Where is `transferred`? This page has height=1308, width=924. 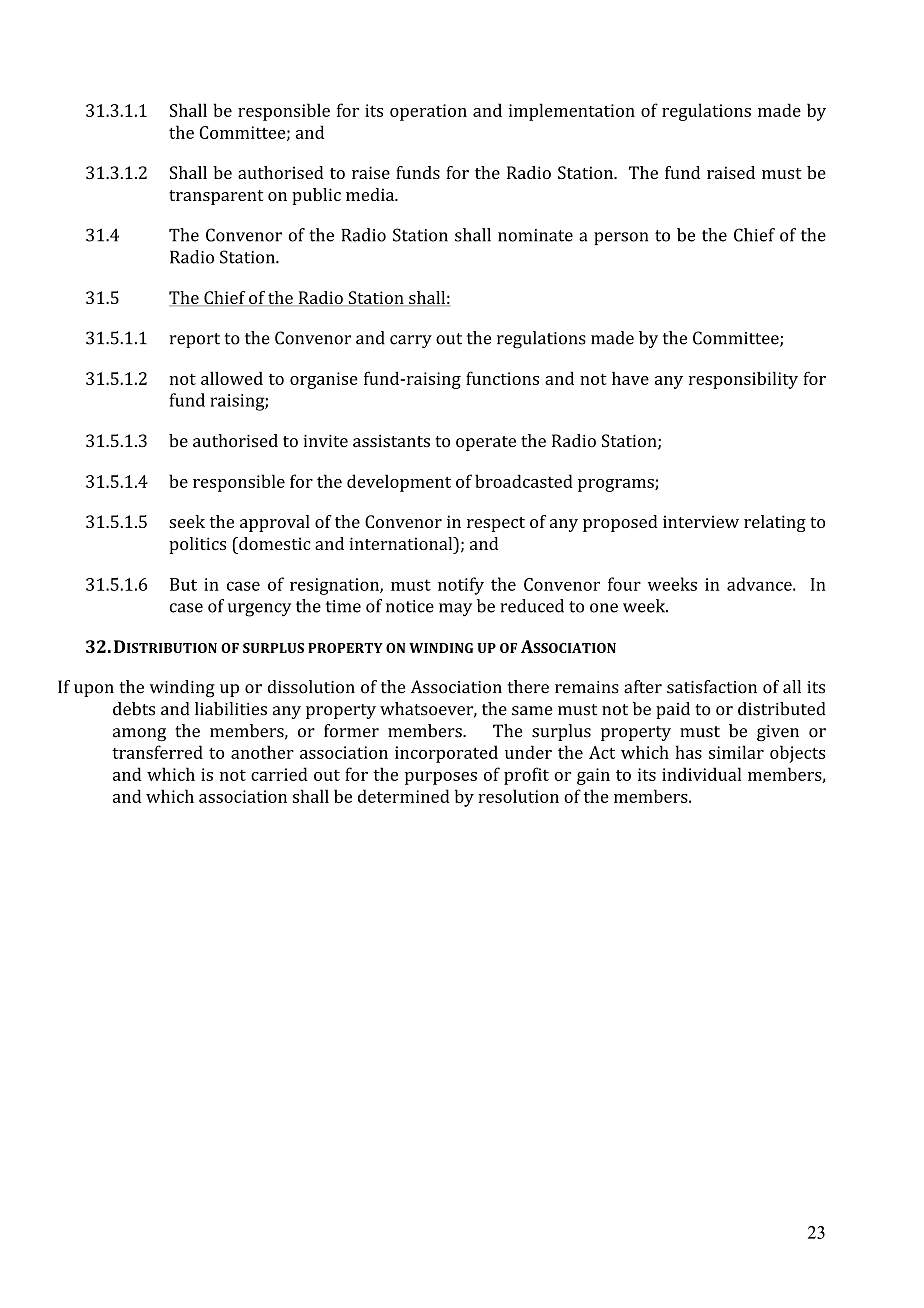 transferred is located at coordinates (157, 752).
